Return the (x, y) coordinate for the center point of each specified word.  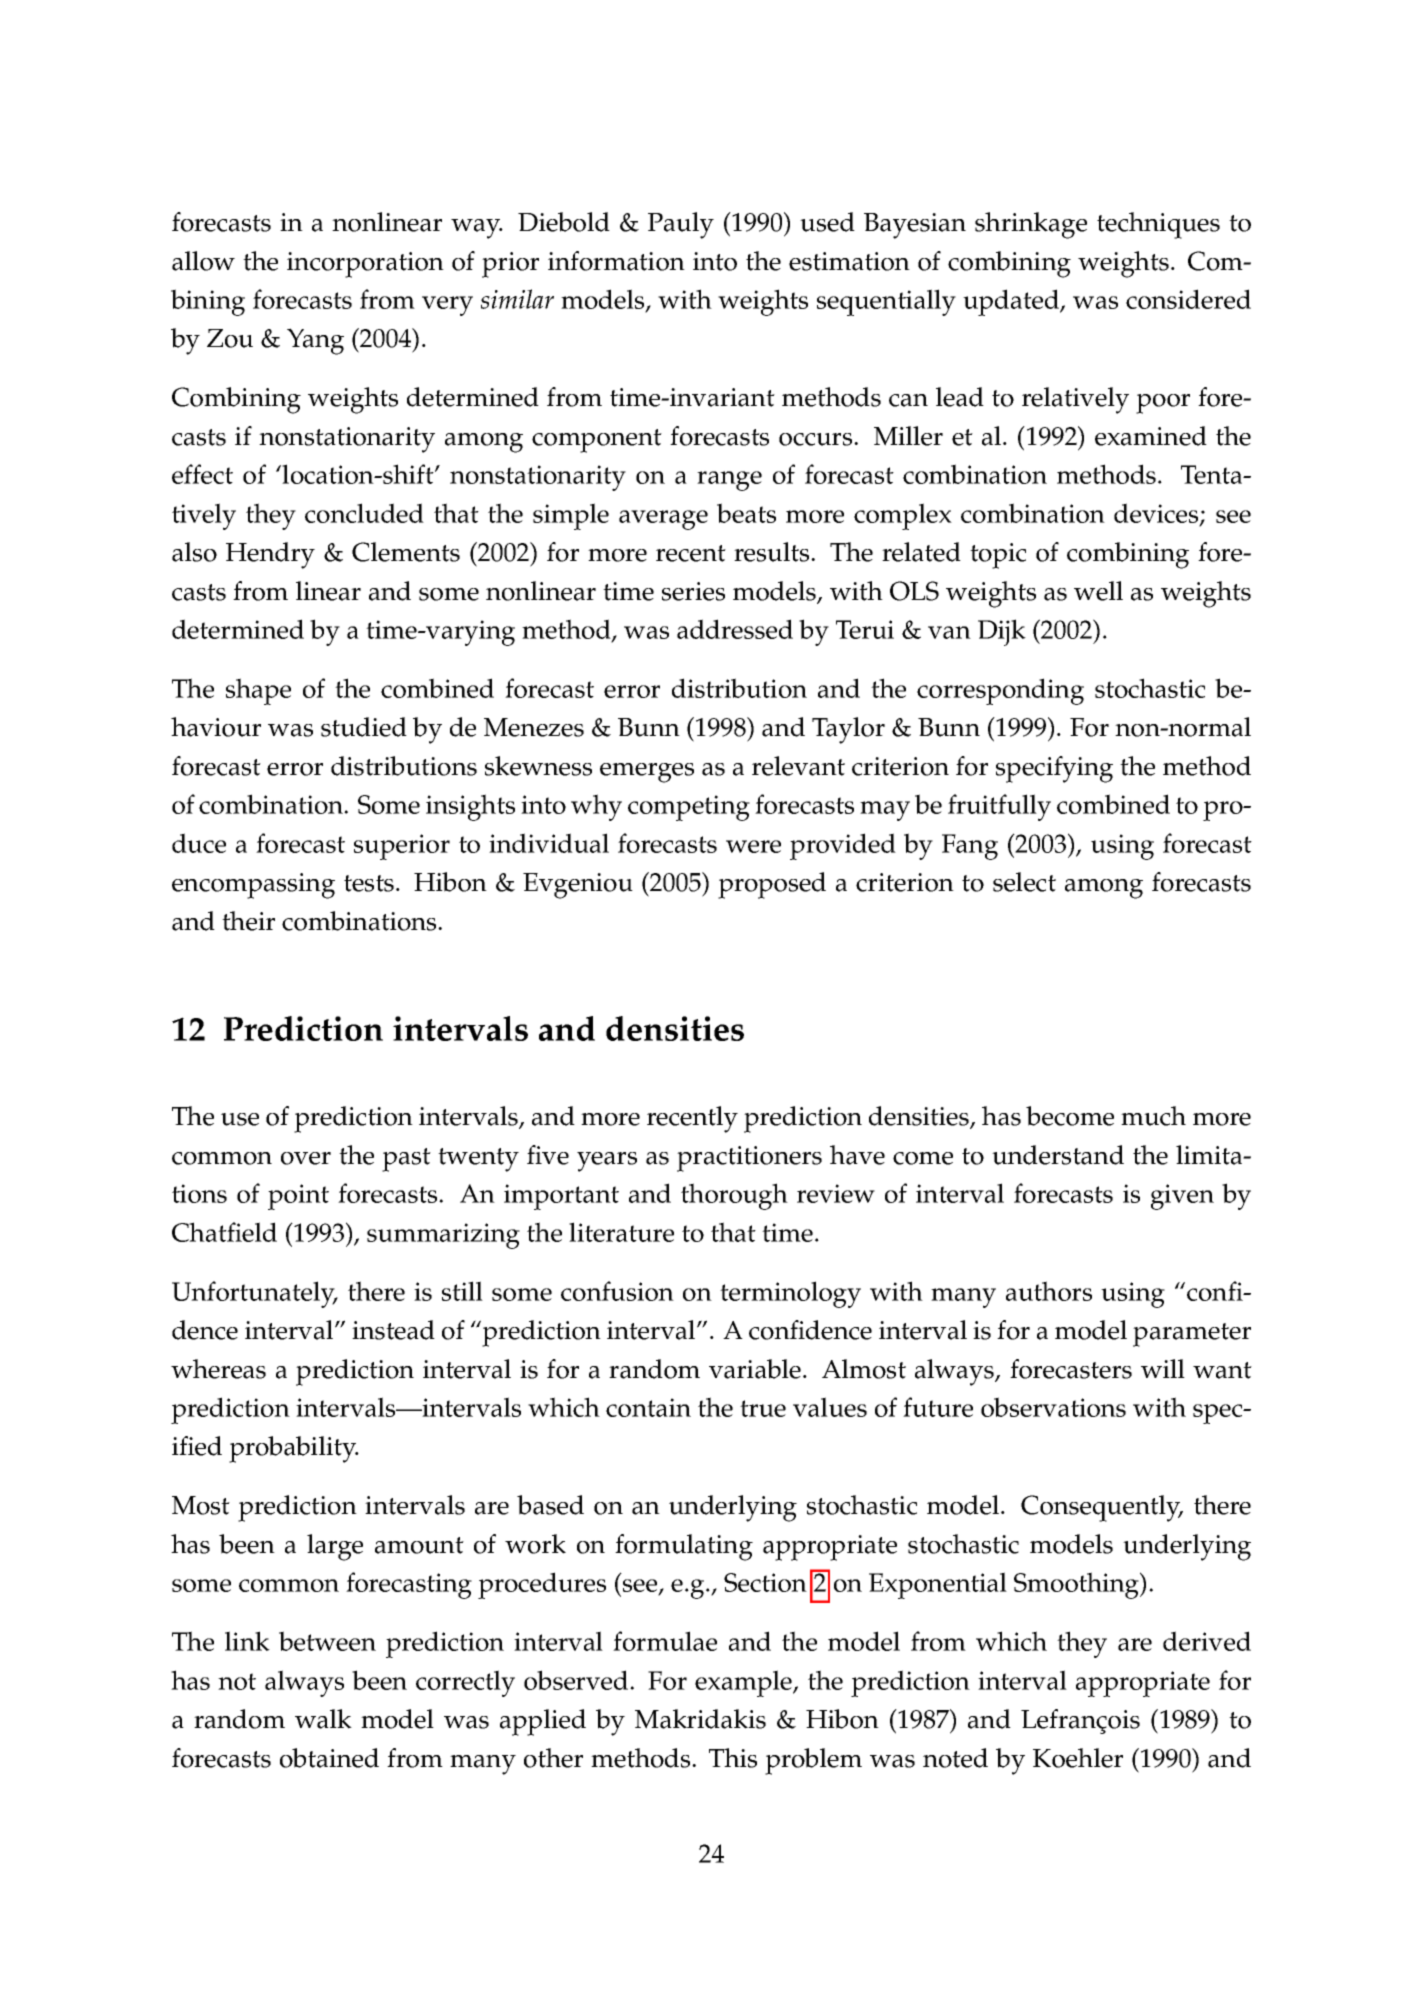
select (1024, 882)
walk (323, 1719)
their (248, 921)
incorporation (365, 265)
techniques (1158, 225)
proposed (772, 885)
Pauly (681, 225)
